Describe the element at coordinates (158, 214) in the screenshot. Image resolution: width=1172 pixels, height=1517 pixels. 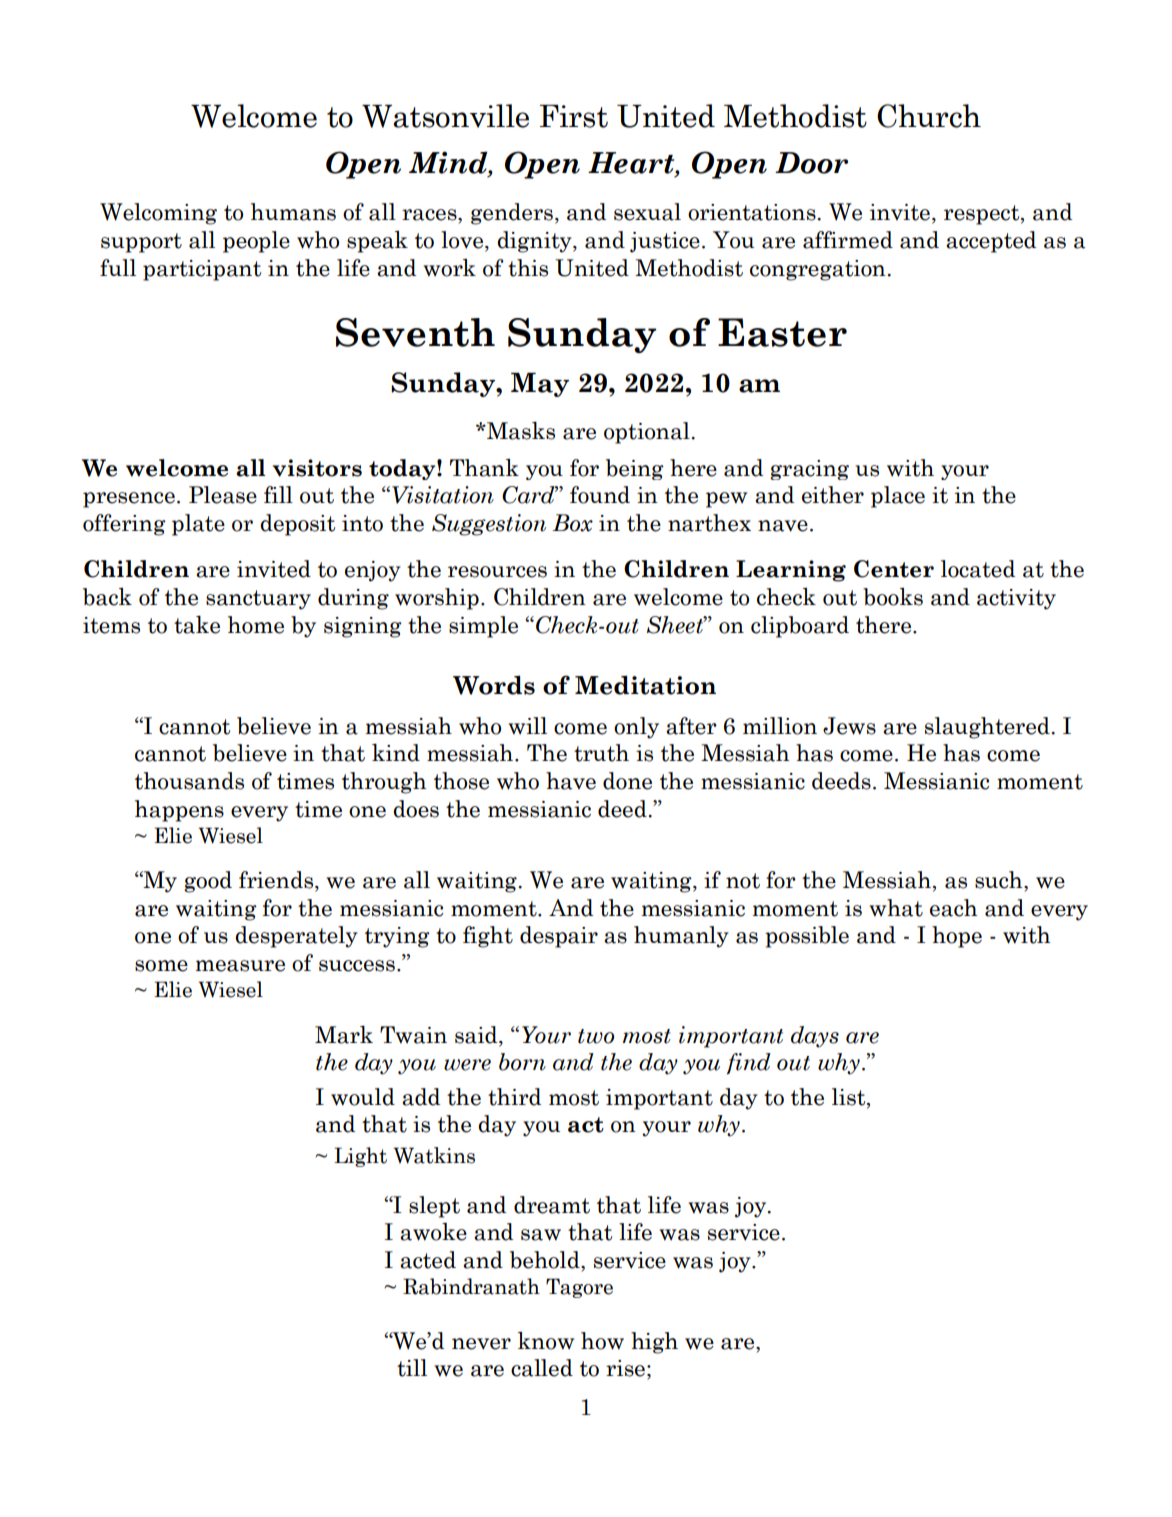
I see `Welcoming` at that location.
